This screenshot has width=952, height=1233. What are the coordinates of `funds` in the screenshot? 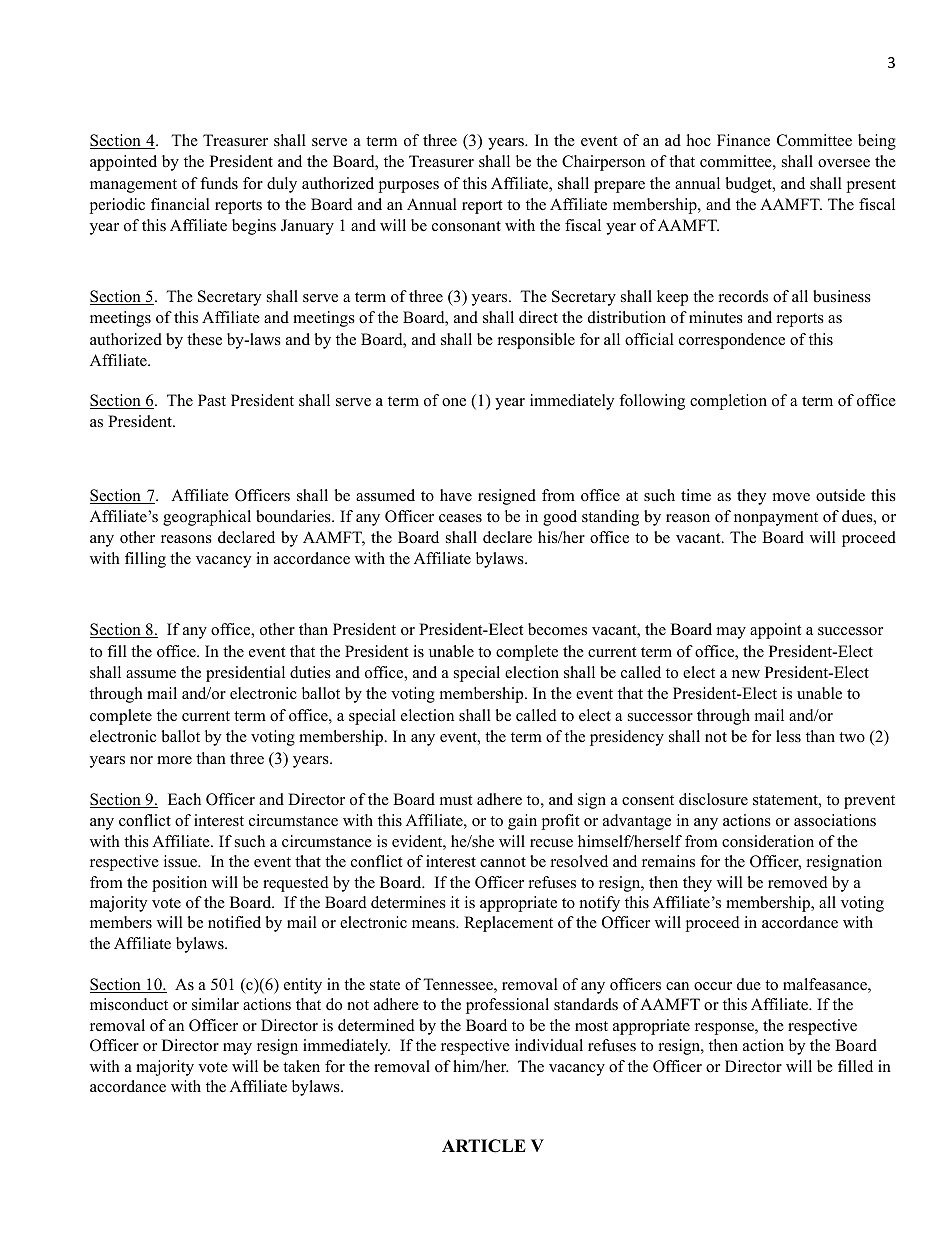 It's located at (219, 183).
